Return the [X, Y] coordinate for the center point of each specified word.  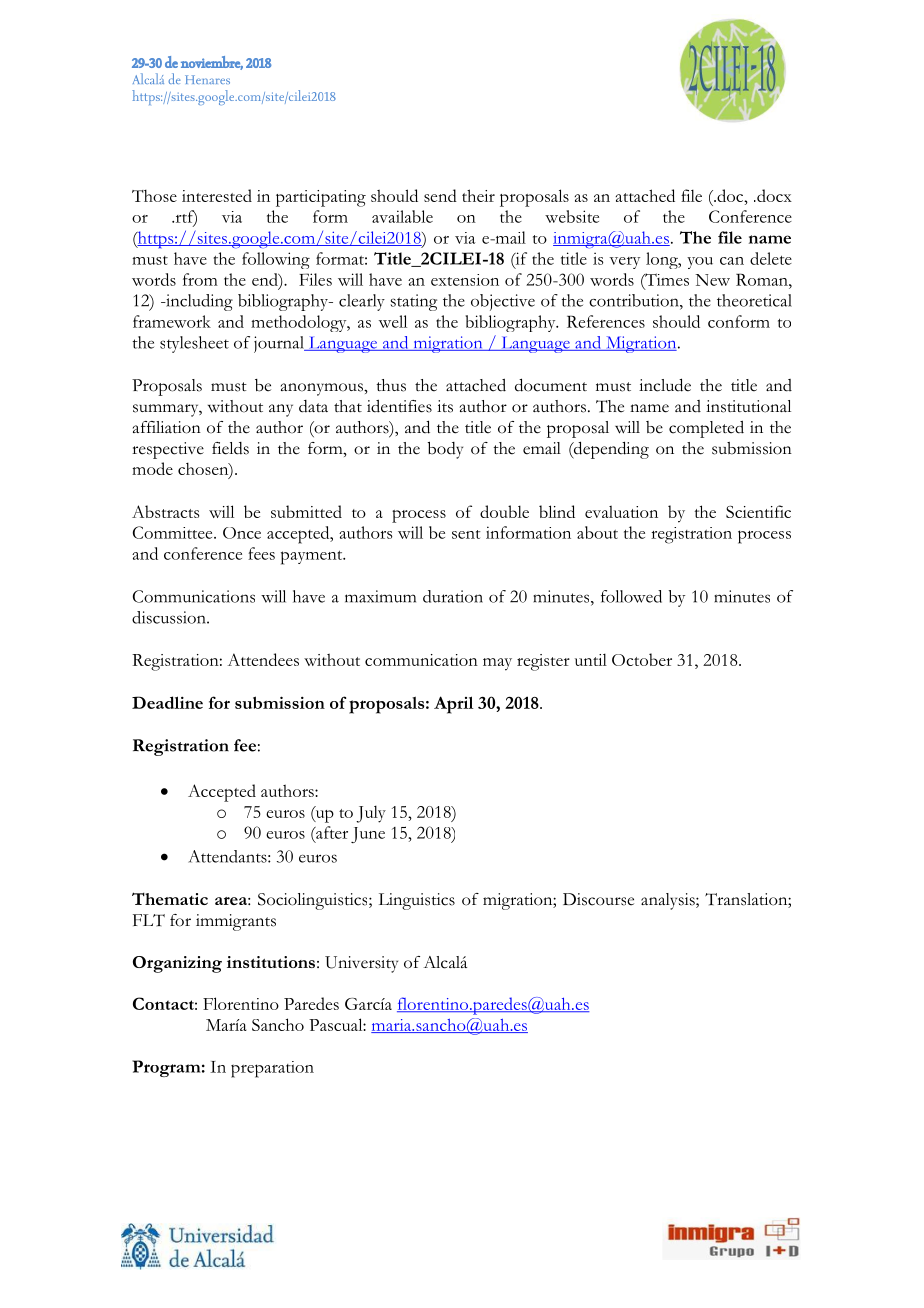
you [700, 263]
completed [706, 429]
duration [453, 596]
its [445, 406]
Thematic [170, 898]
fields [230, 448]
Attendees [263, 659]
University [361, 964]
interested [217, 195]
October [642, 659]
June [368, 835]
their [478, 195]
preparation [272, 1069]
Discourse [598, 899]
